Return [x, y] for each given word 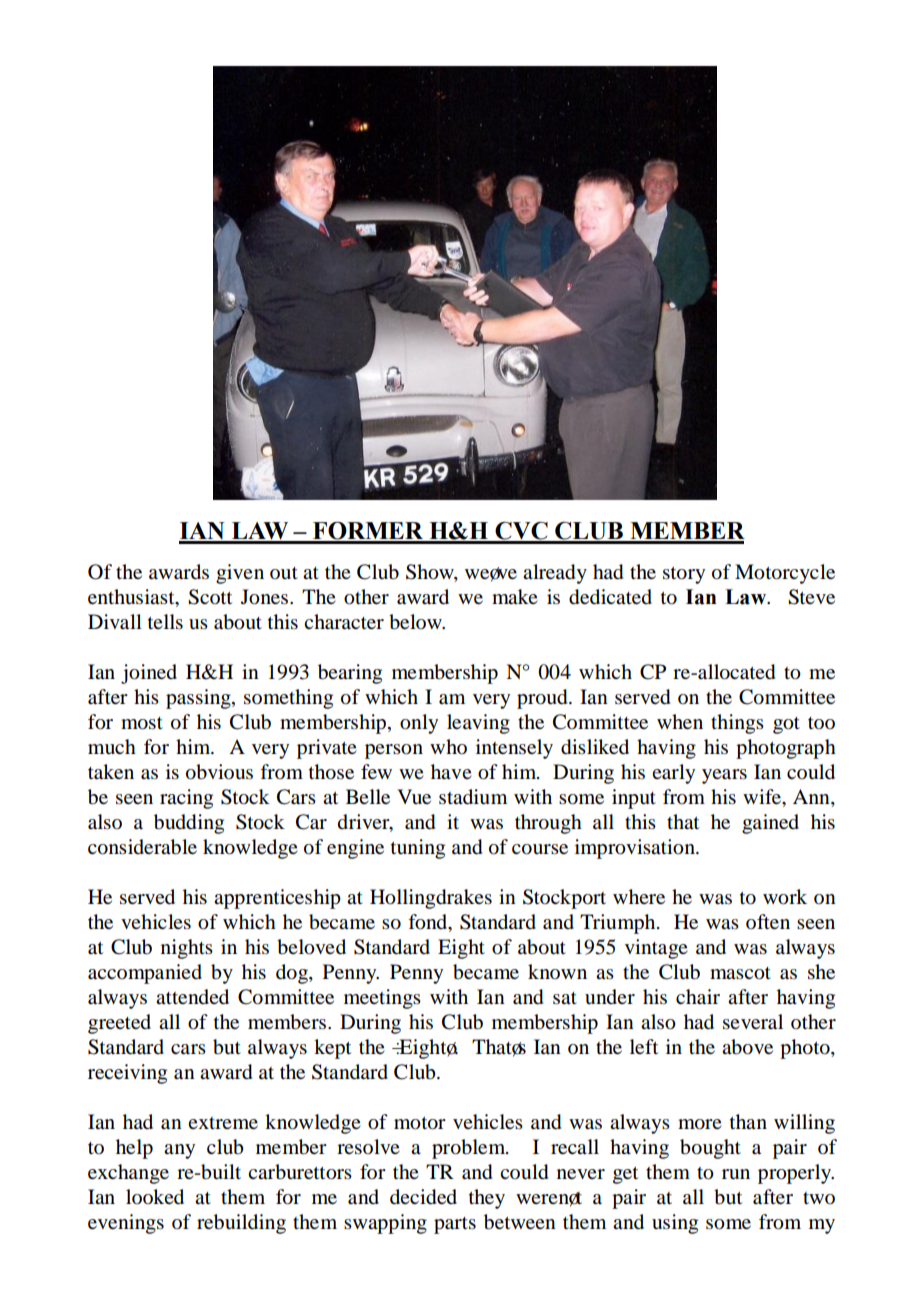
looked [155, 1197]
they [487, 1199]
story [684, 575]
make [515, 597]
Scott [210, 597]
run [736, 1174]
